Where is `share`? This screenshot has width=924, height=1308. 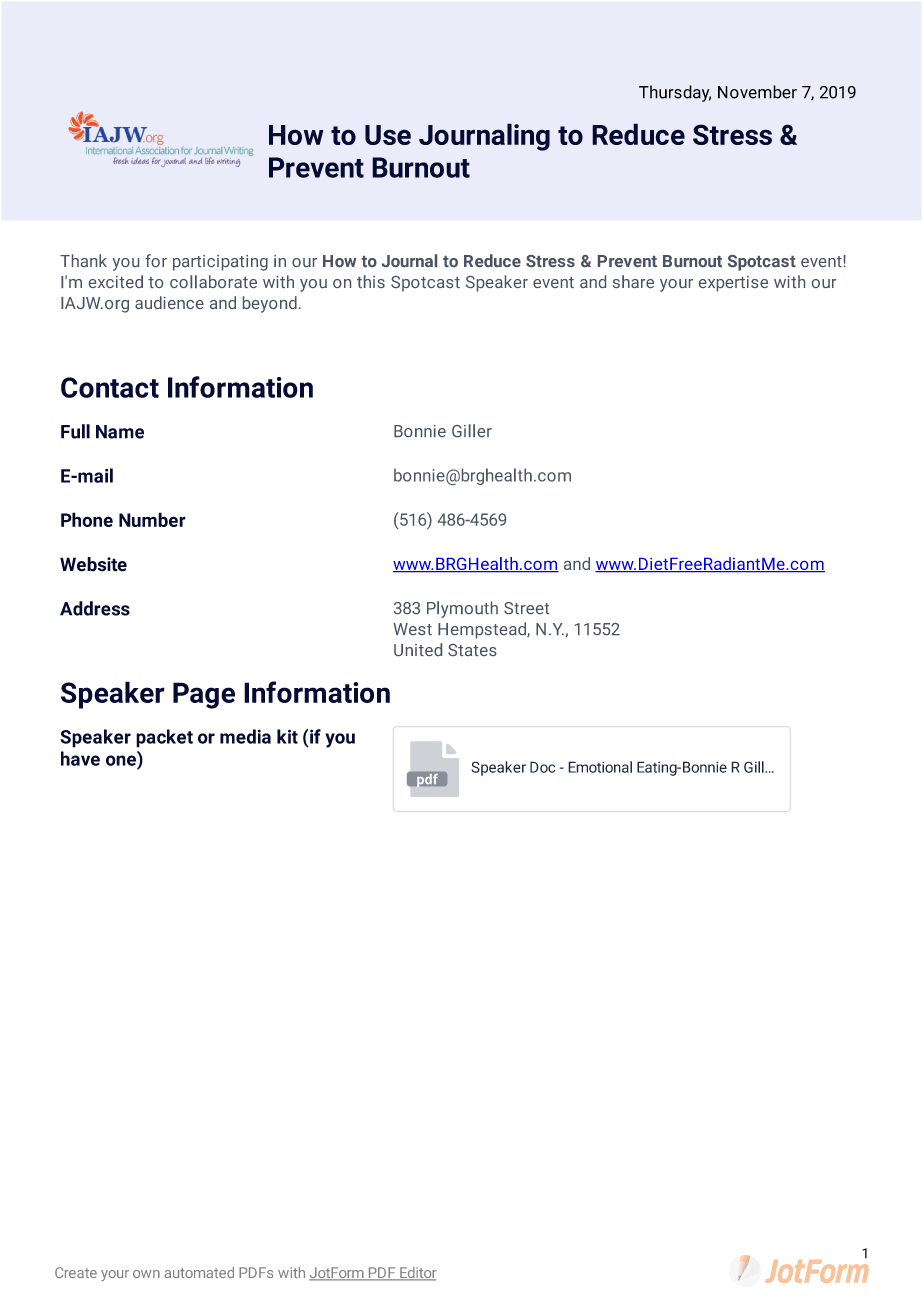
share is located at coordinates (633, 281).
